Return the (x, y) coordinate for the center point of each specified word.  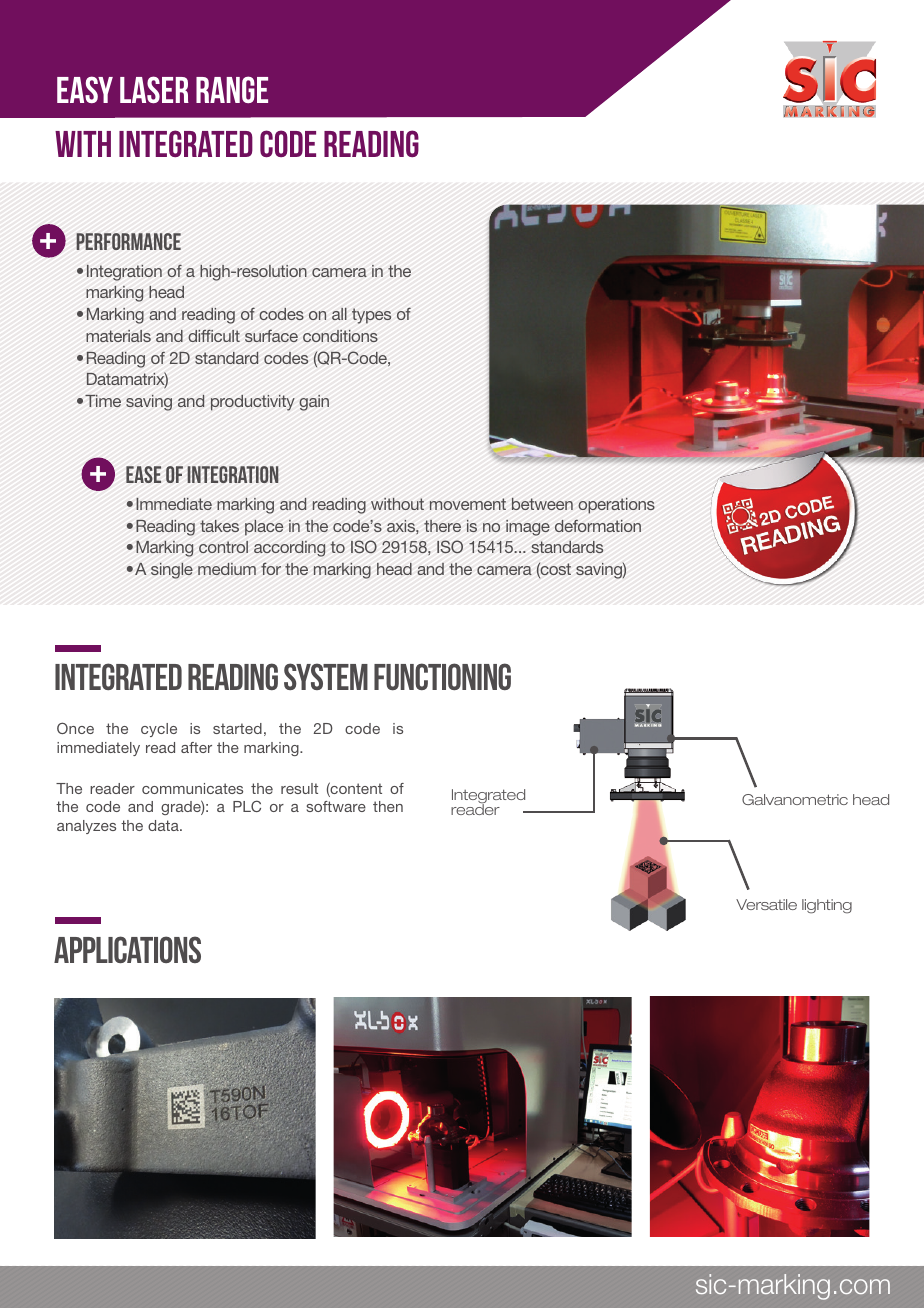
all (339, 314)
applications (127, 949)
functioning (442, 677)
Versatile (766, 904)
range (232, 89)
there (442, 526)
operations (616, 506)
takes (219, 526)
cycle (159, 730)
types (371, 316)
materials (118, 336)
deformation (598, 526)
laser (154, 89)
